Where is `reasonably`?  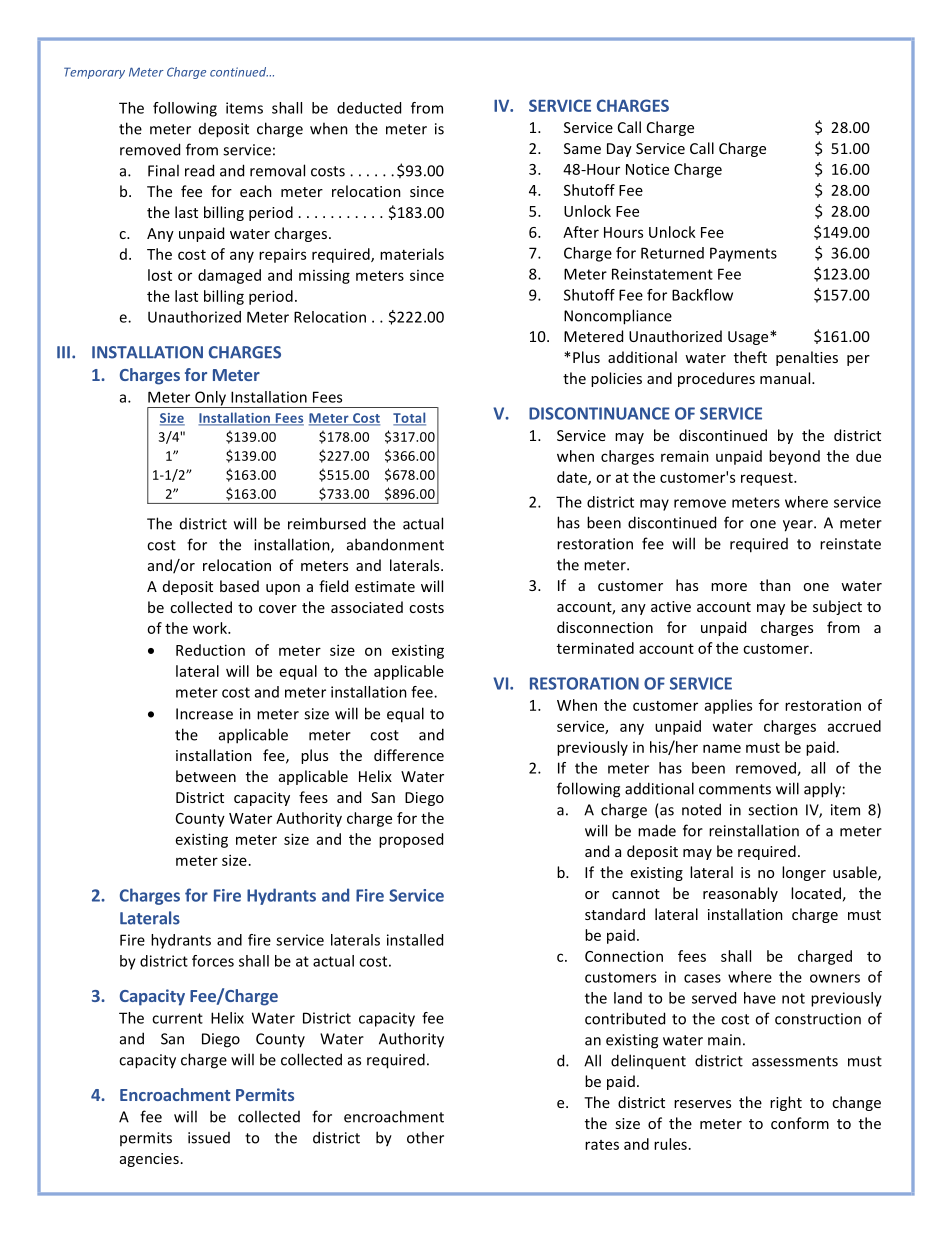
reasonably is located at coordinates (740, 894).
